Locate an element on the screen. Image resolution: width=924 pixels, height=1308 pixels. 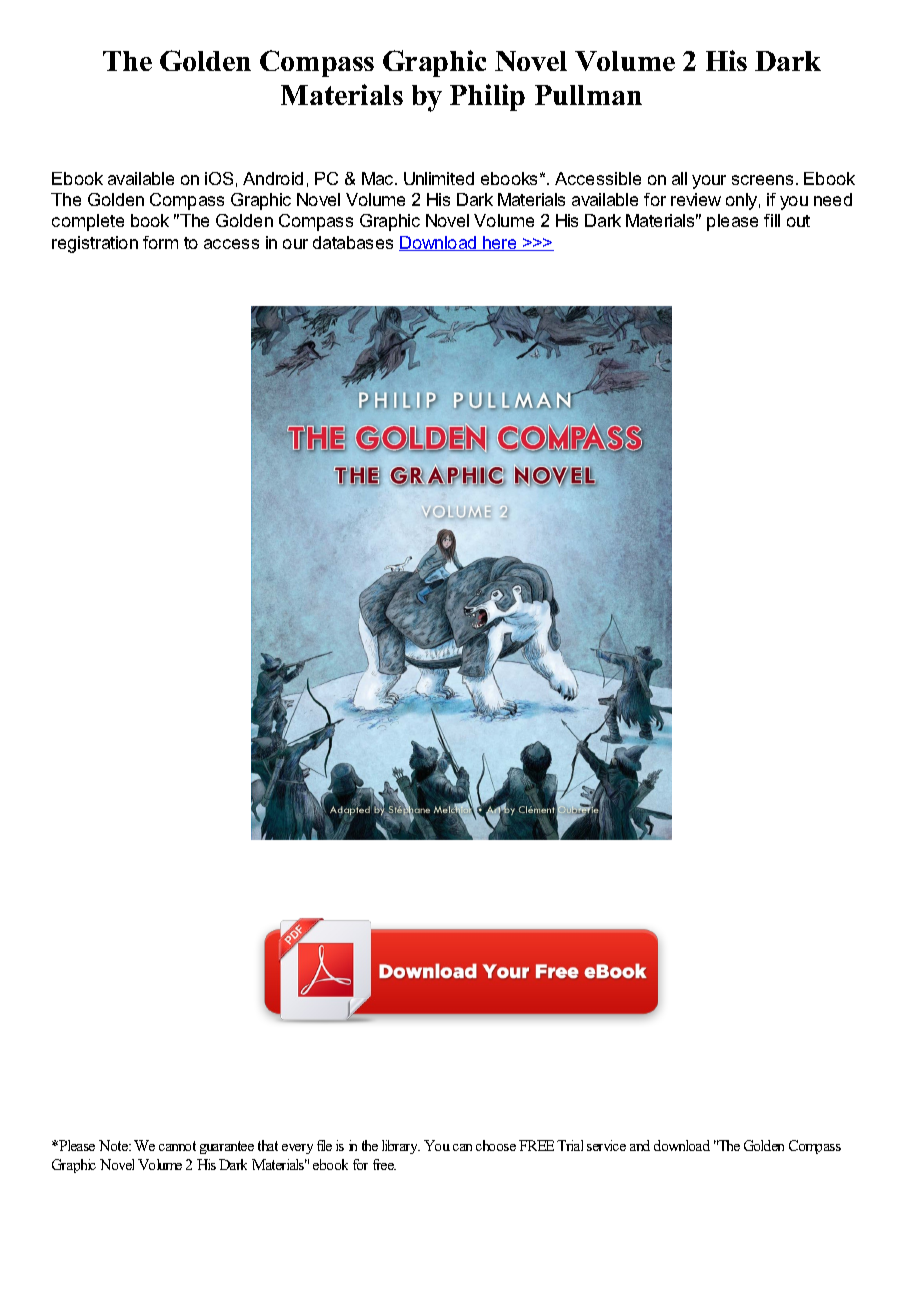
fill is located at coordinates (772, 220).
